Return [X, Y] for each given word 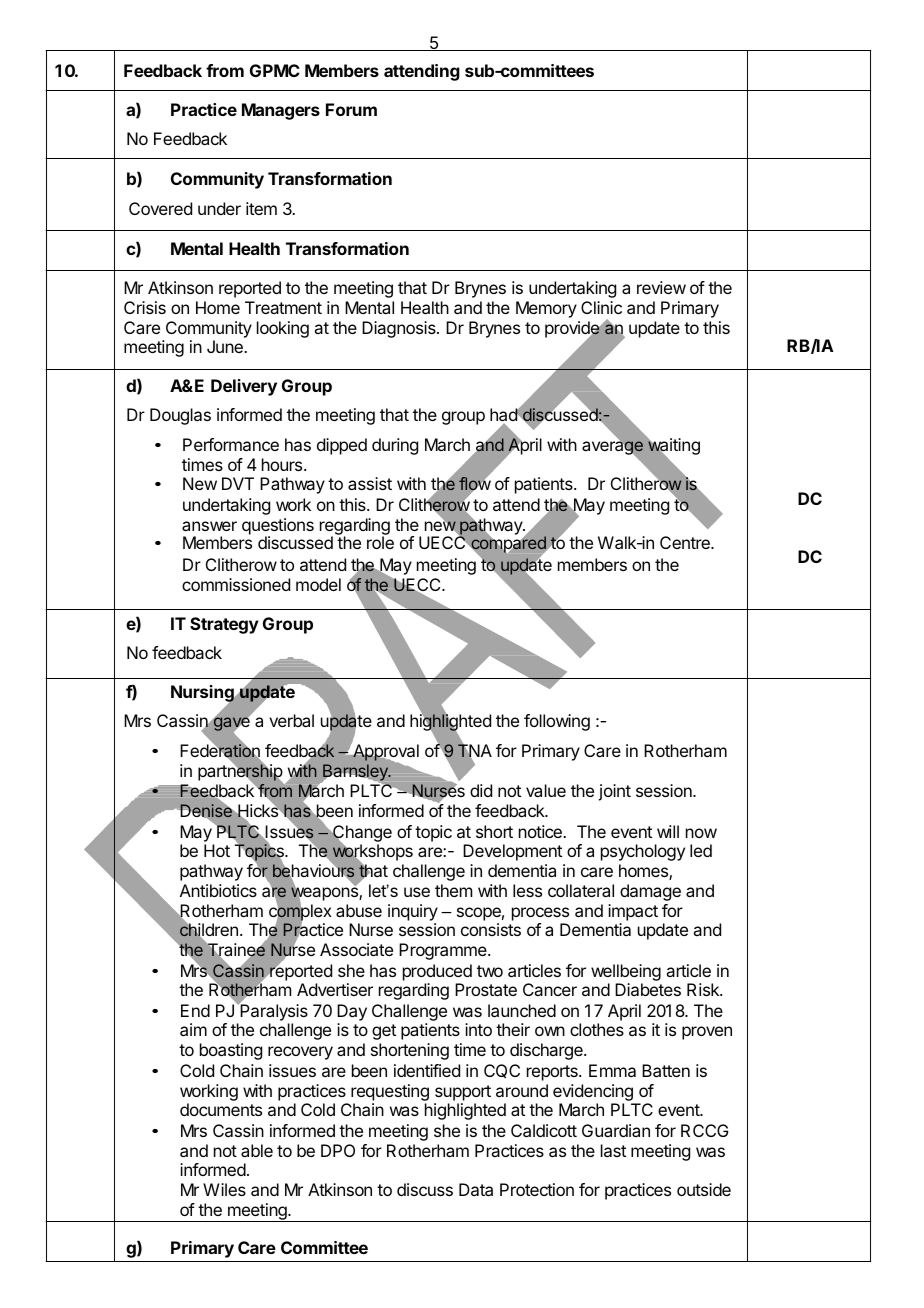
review [661, 287]
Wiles [224, 1189]
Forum [351, 109]
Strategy [224, 625]
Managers [281, 111]
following [557, 722]
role [380, 542]
